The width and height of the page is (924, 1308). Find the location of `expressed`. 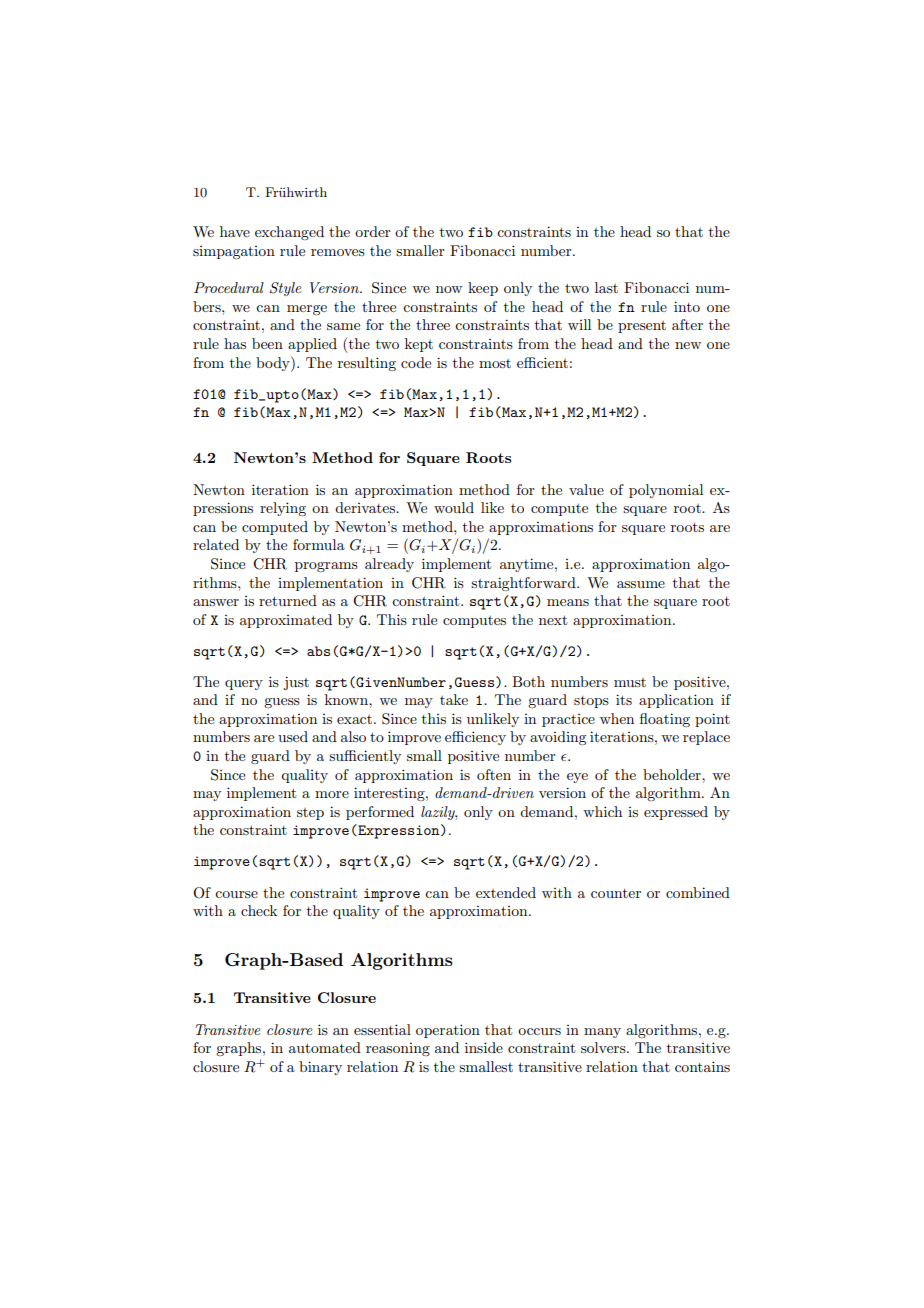

expressed is located at coordinates (676, 813).
